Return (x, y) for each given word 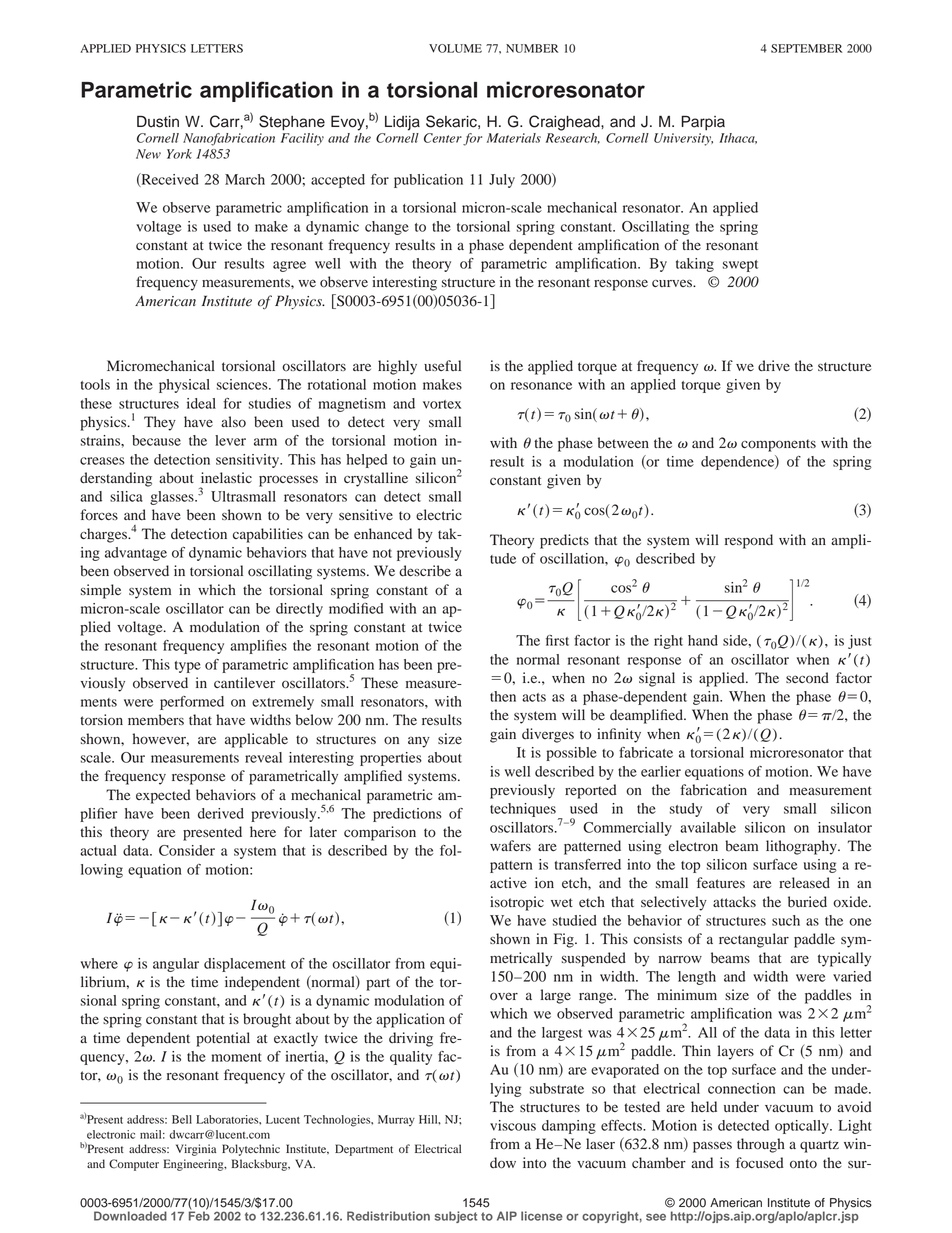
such (786, 920)
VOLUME (455, 48)
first (557, 640)
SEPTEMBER (806, 48)
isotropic (517, 903)
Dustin (158, 121)
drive (774, 366)
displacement (245, 965)
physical (184, 386)
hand (703, 640)
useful (442, 365)
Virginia (196, 1150)
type (188, 667)
